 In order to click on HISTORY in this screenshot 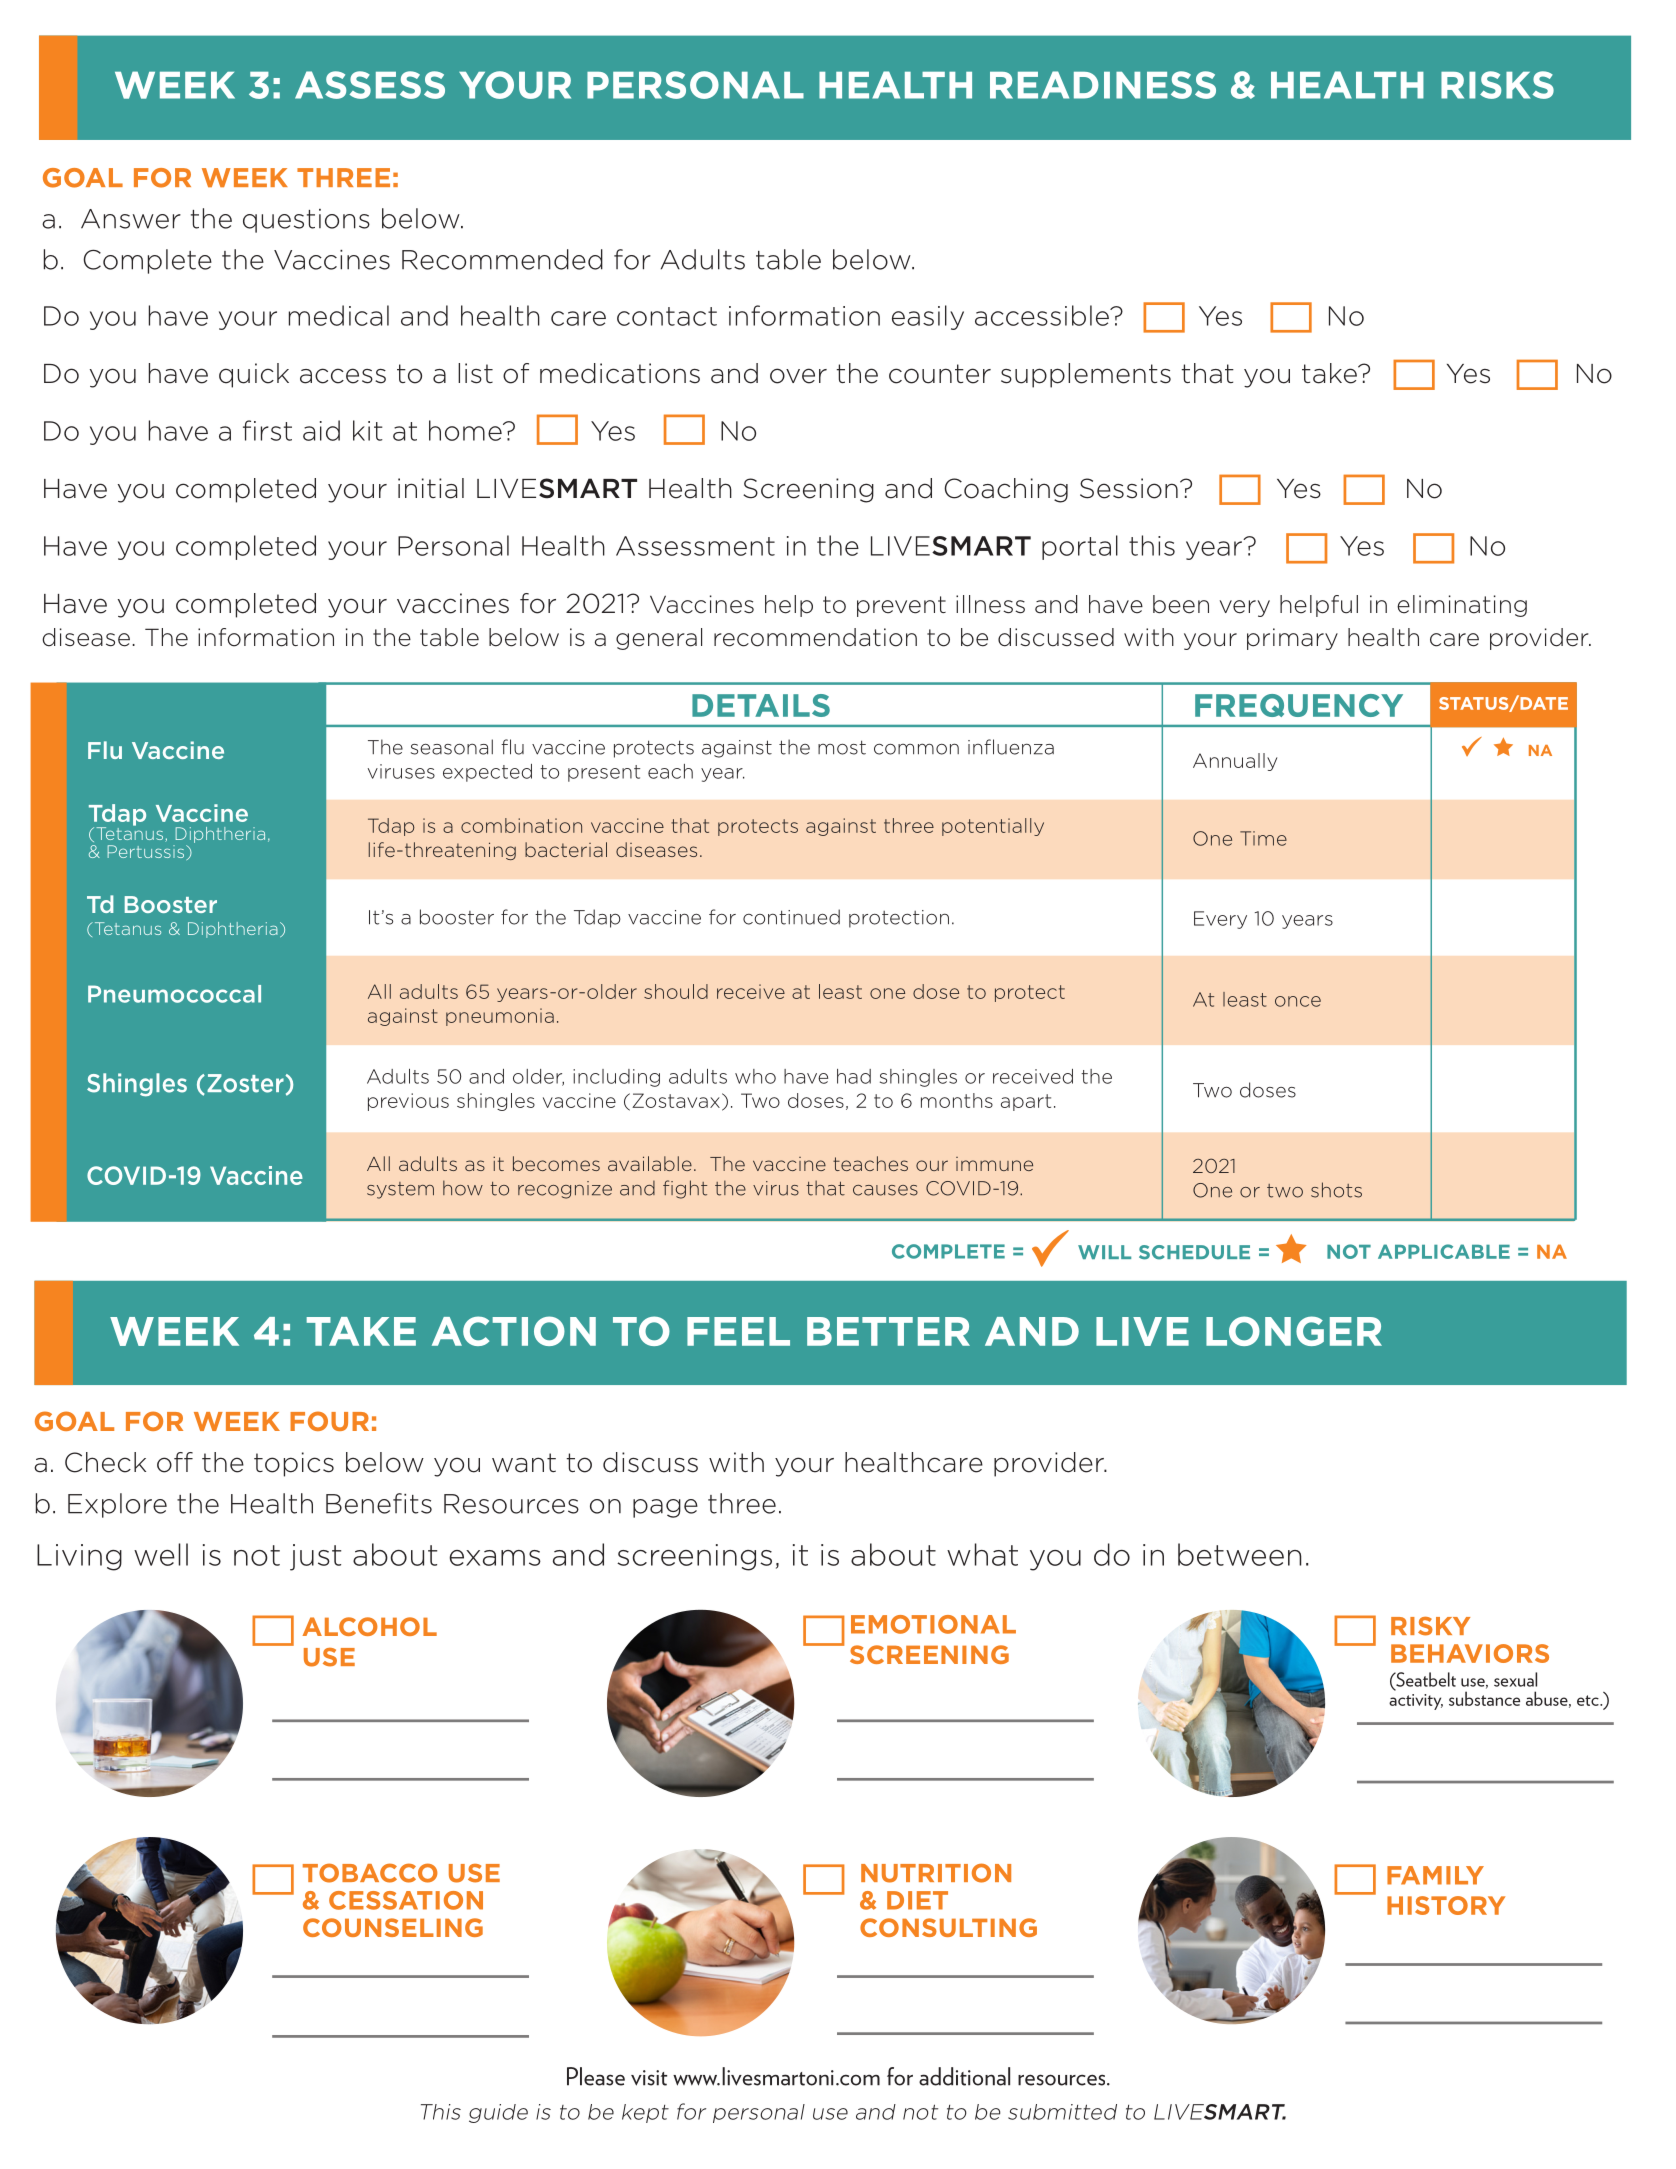, I will do `click(1446, 1905)`.
